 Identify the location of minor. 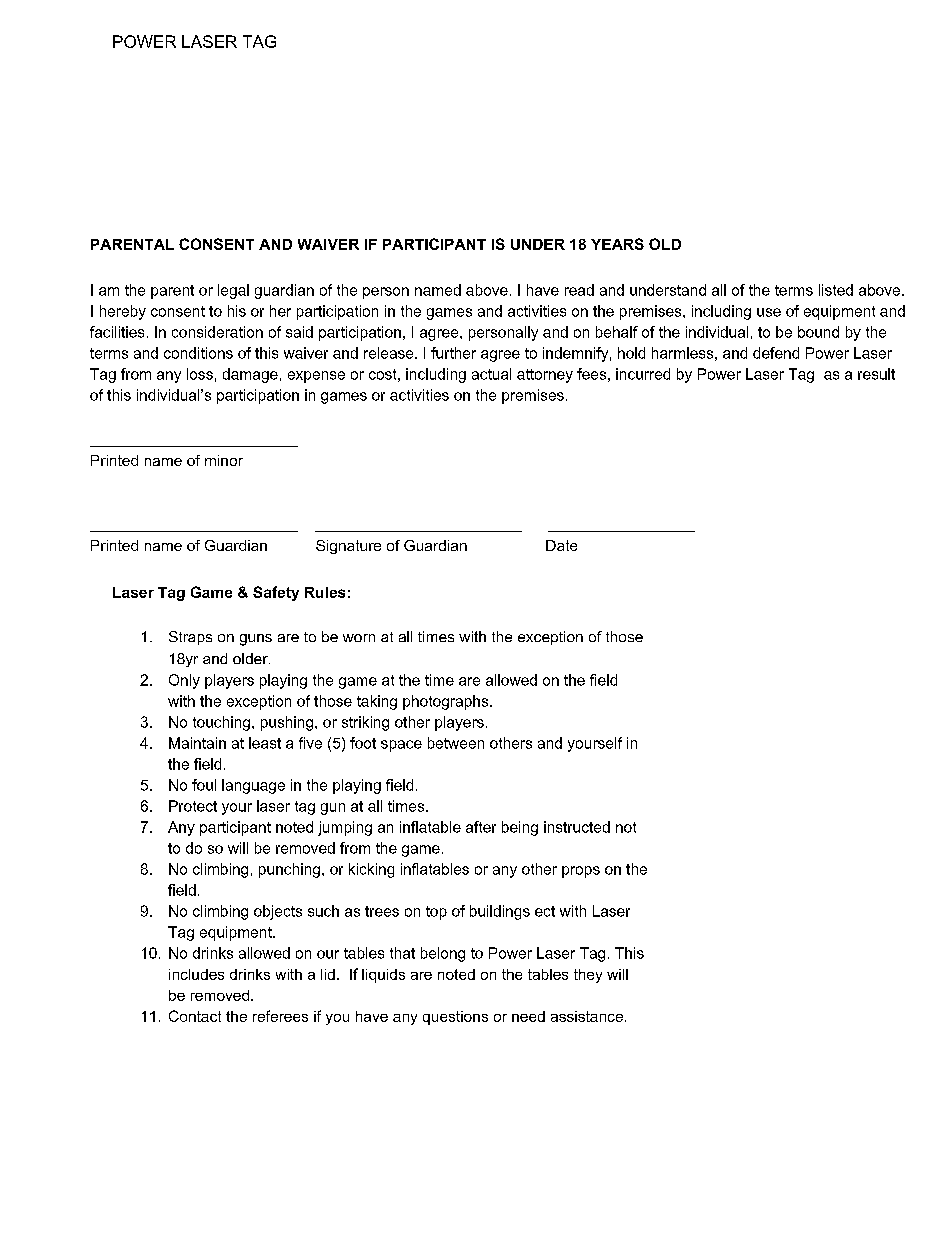
(224, 460).
